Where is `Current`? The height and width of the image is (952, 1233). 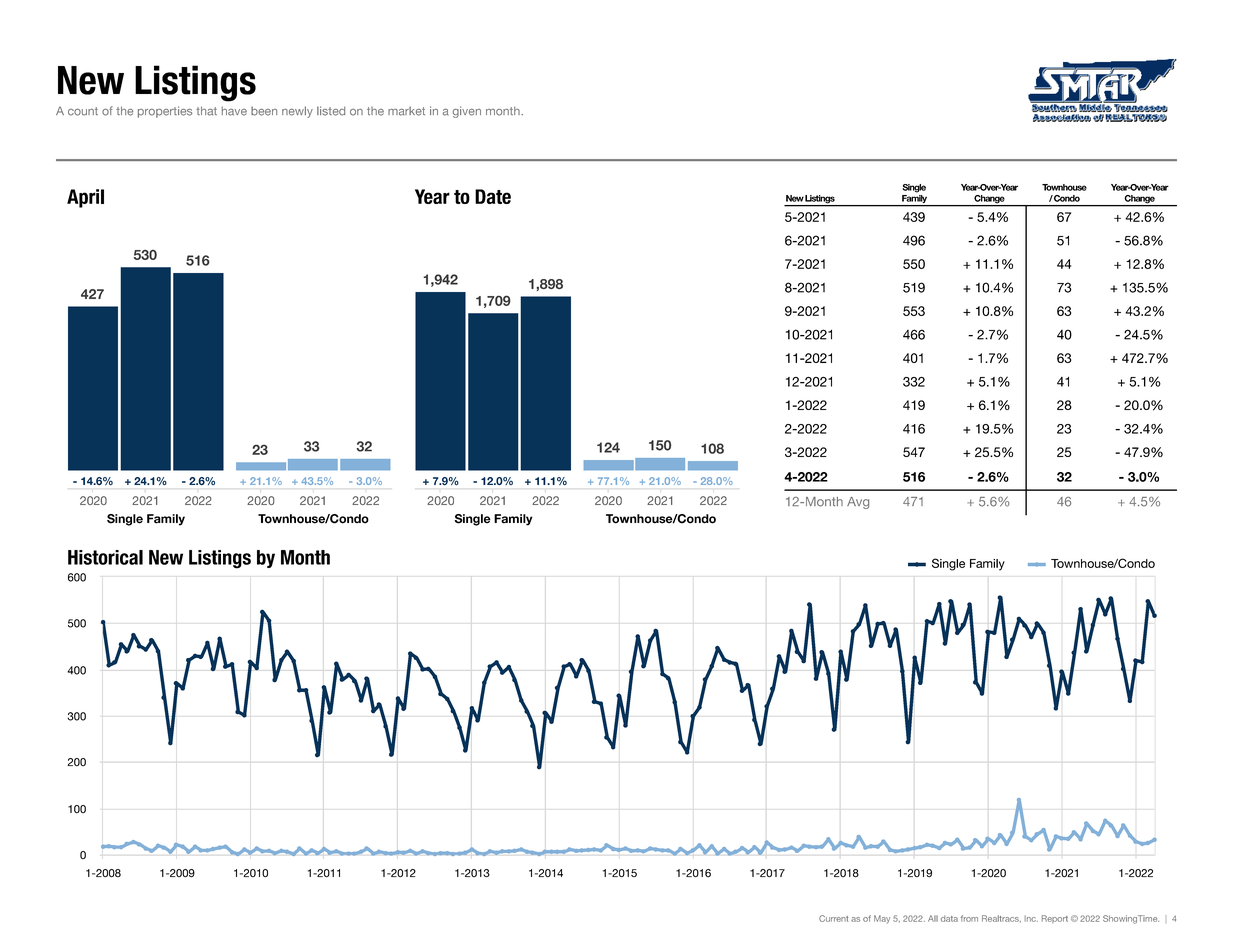 Current is located at coordinates (833, 918).
